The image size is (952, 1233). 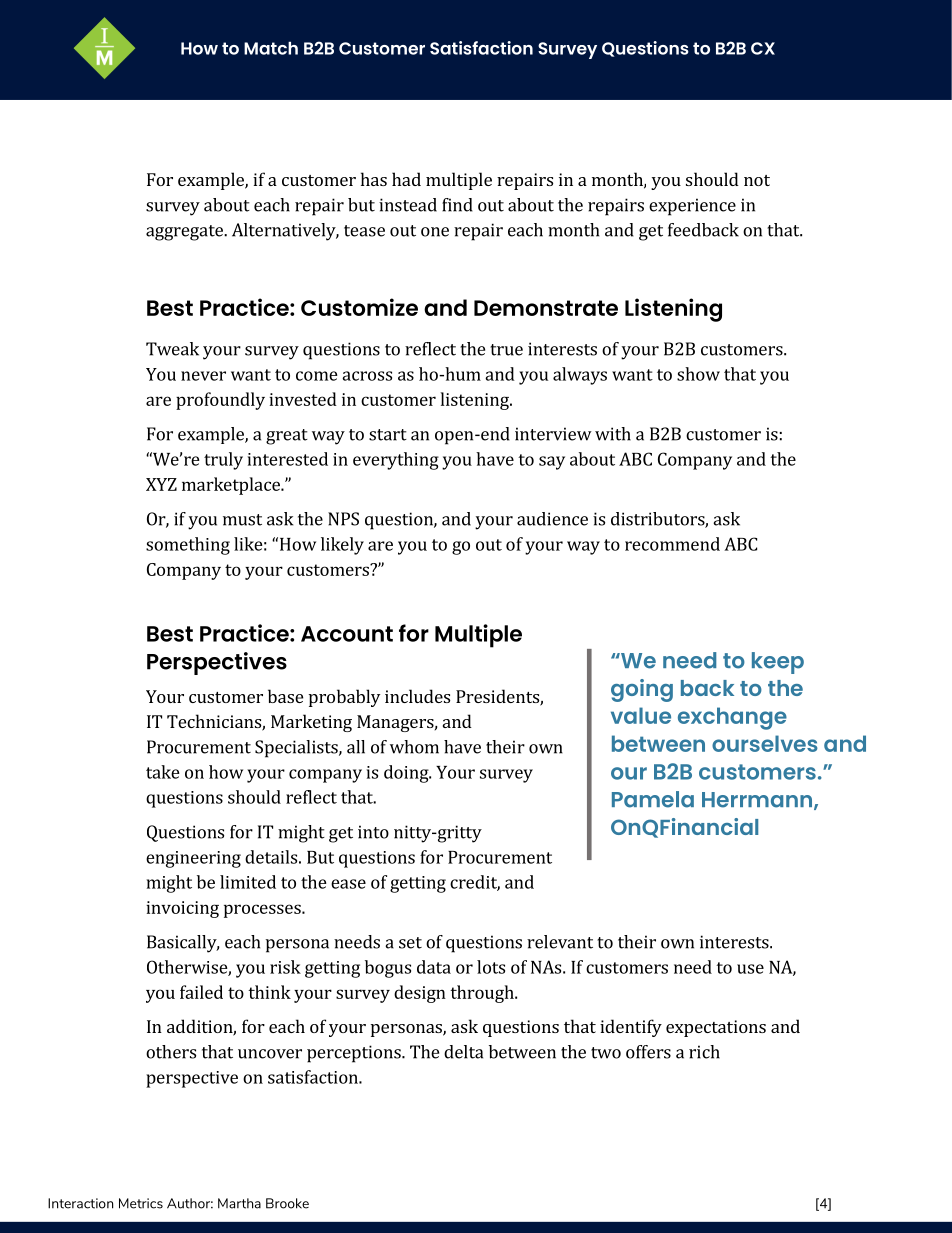 I want to click on not, so click(x=757, y=180).
